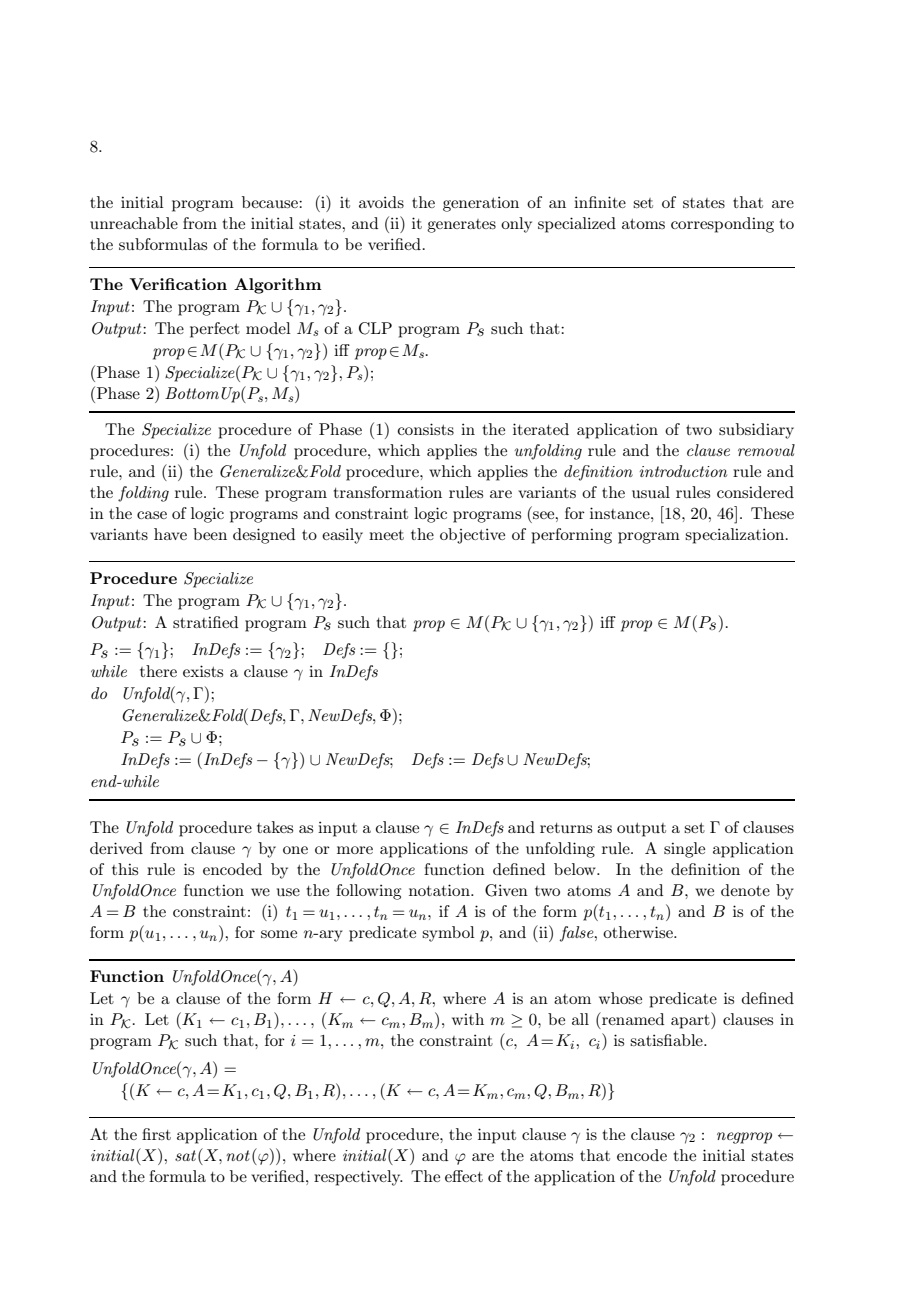 The height and width of the screenshot is (1308, 924). Describe the element at coordinates (722, 225) in the screenshot. I see `corresponding` at that location.
